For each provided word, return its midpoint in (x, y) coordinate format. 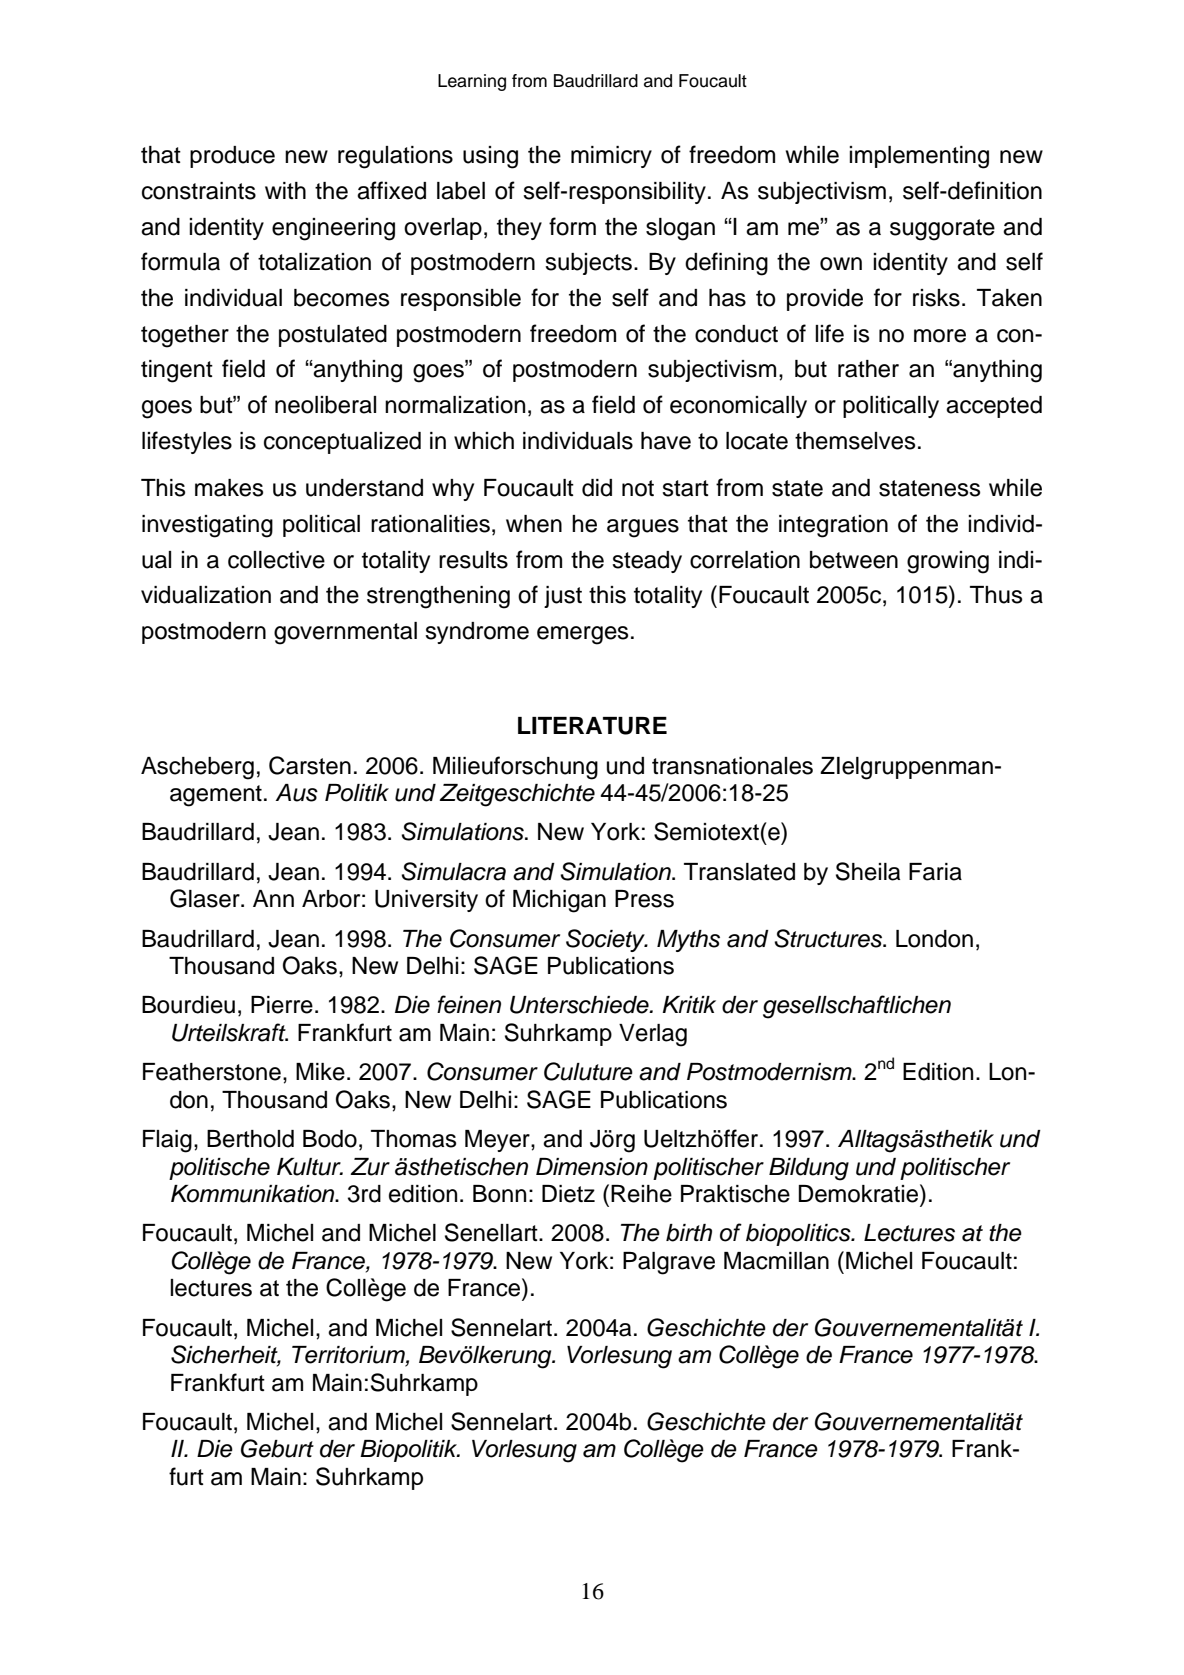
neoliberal (325, 405)
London (934, 939)
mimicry (611, 157)
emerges (582, 635)
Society (606, 940)
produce (232, 157)
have (666, 441)
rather (868, 369)
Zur (370, 1167)
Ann (273, 898)
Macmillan (776, 1261)
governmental (345, 633)
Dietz (568, 1194)
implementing (919, 157)
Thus (996, 595)
